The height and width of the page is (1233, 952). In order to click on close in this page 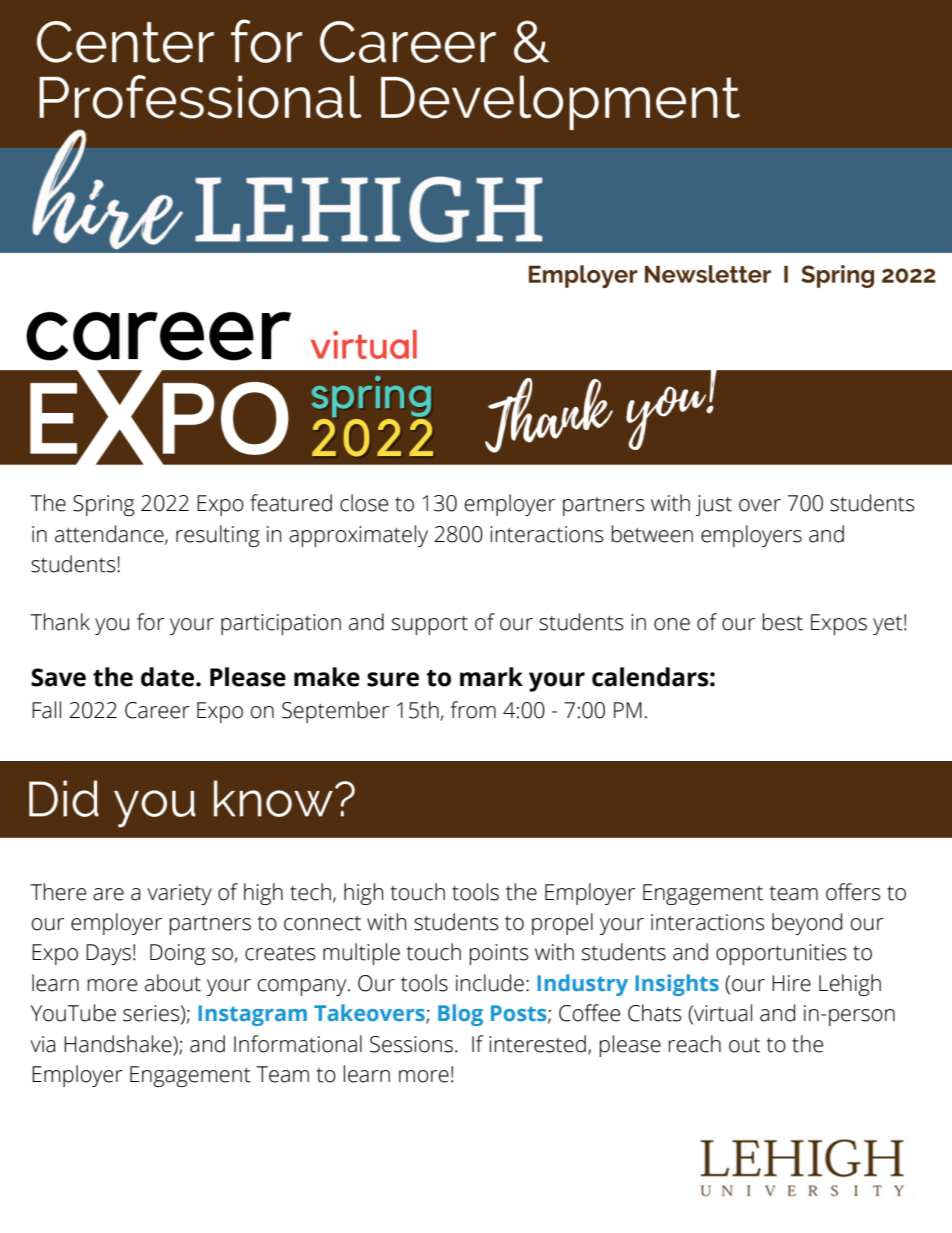, I will do `click(364, 503)`.
